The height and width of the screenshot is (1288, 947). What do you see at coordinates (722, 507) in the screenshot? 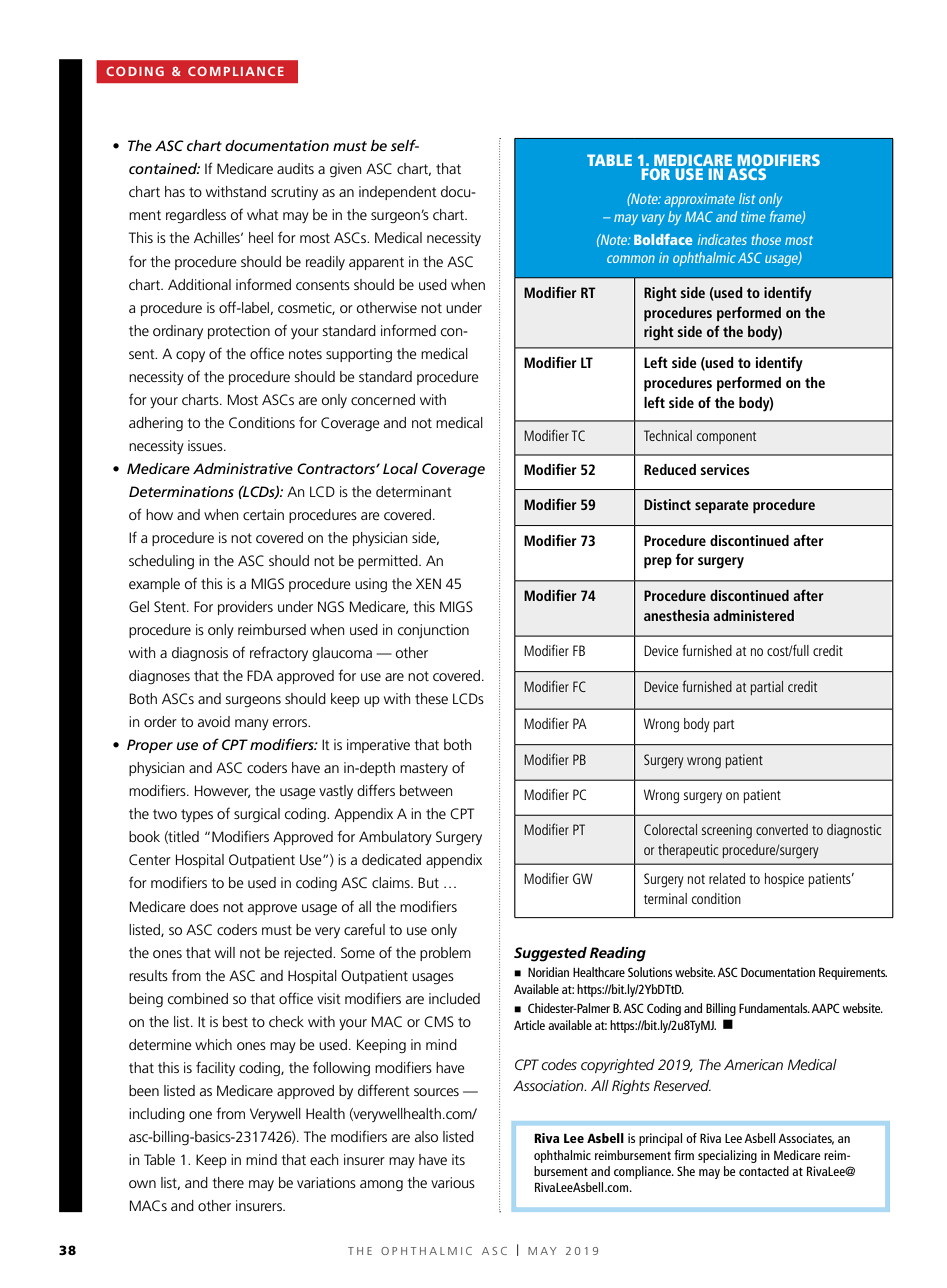
I see `separate` at bounding box center [722, 507].
